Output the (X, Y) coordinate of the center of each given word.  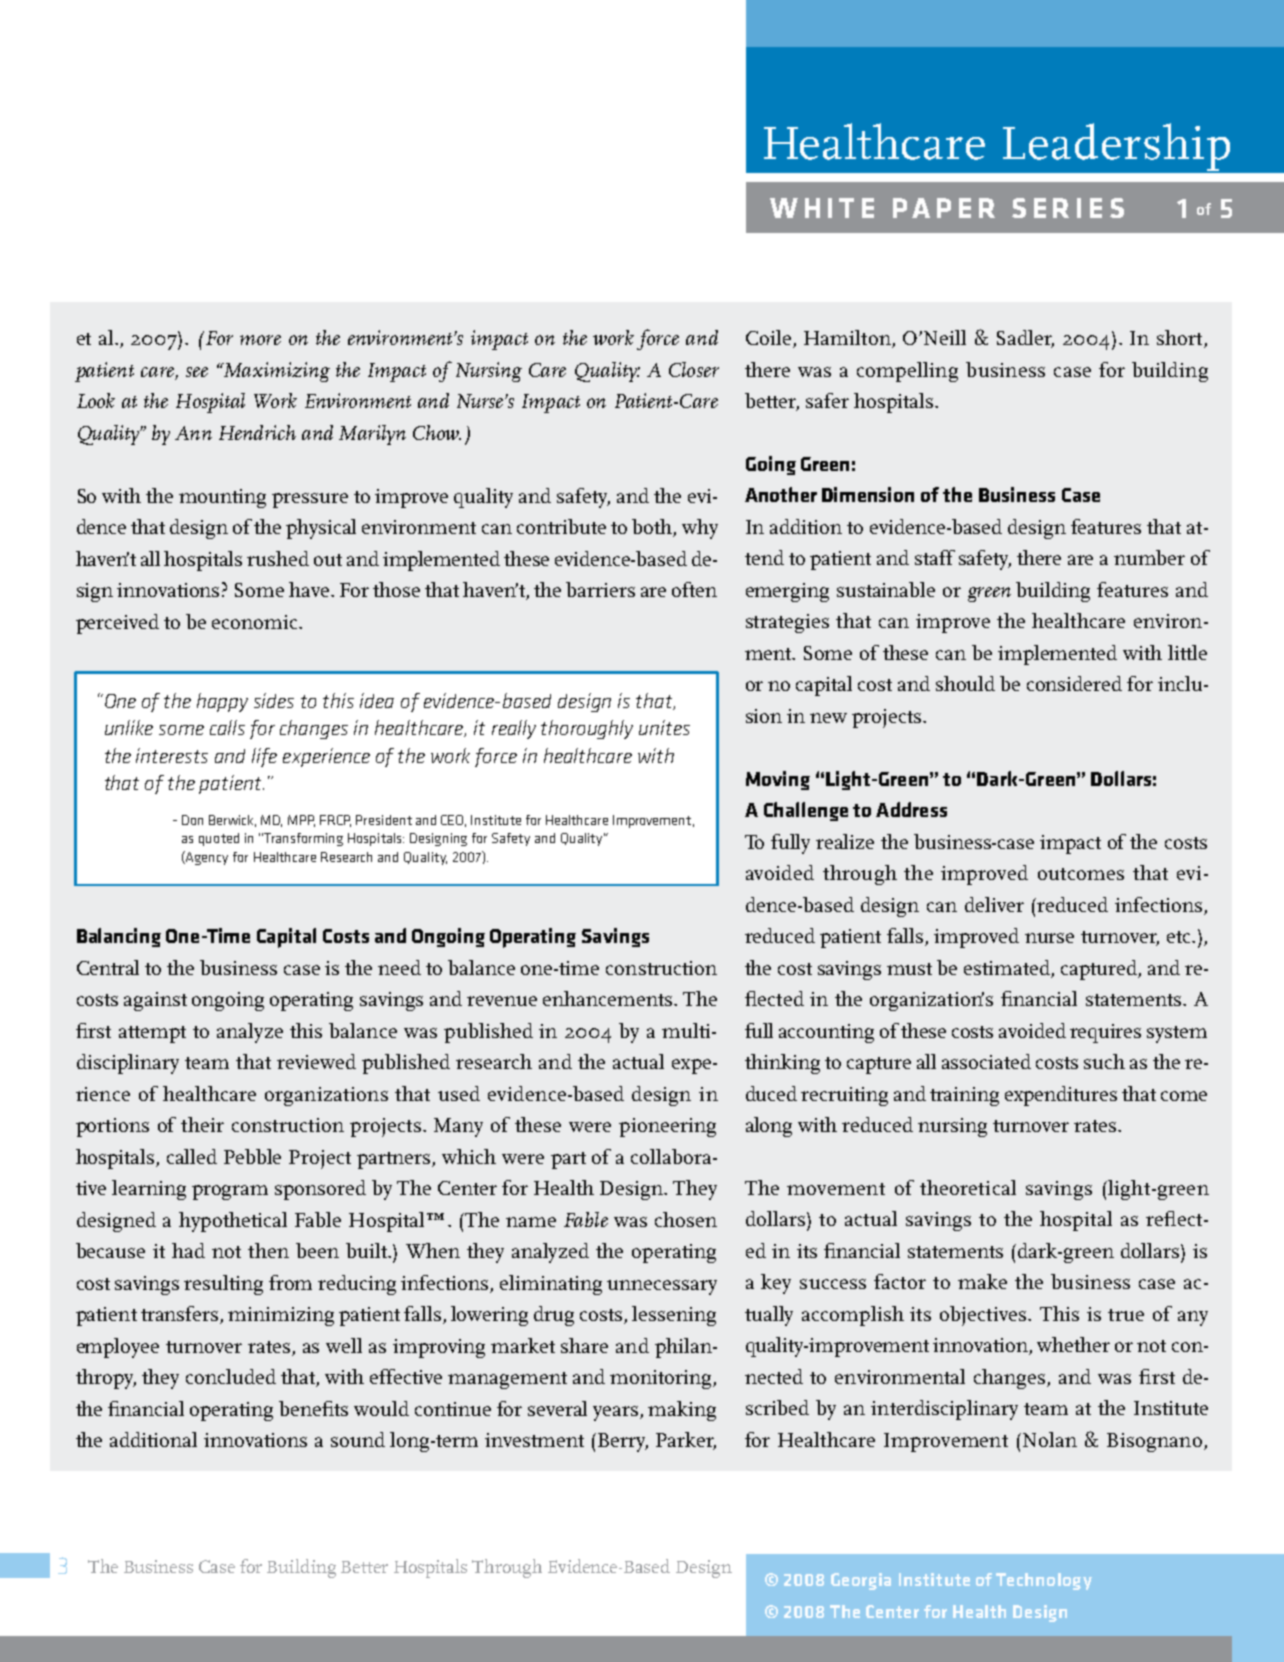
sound (358, 1439)
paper (944, 208)
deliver (994, 904)
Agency (206, 858)
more (260, 340)
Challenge (806, 811)
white (822, 208)
